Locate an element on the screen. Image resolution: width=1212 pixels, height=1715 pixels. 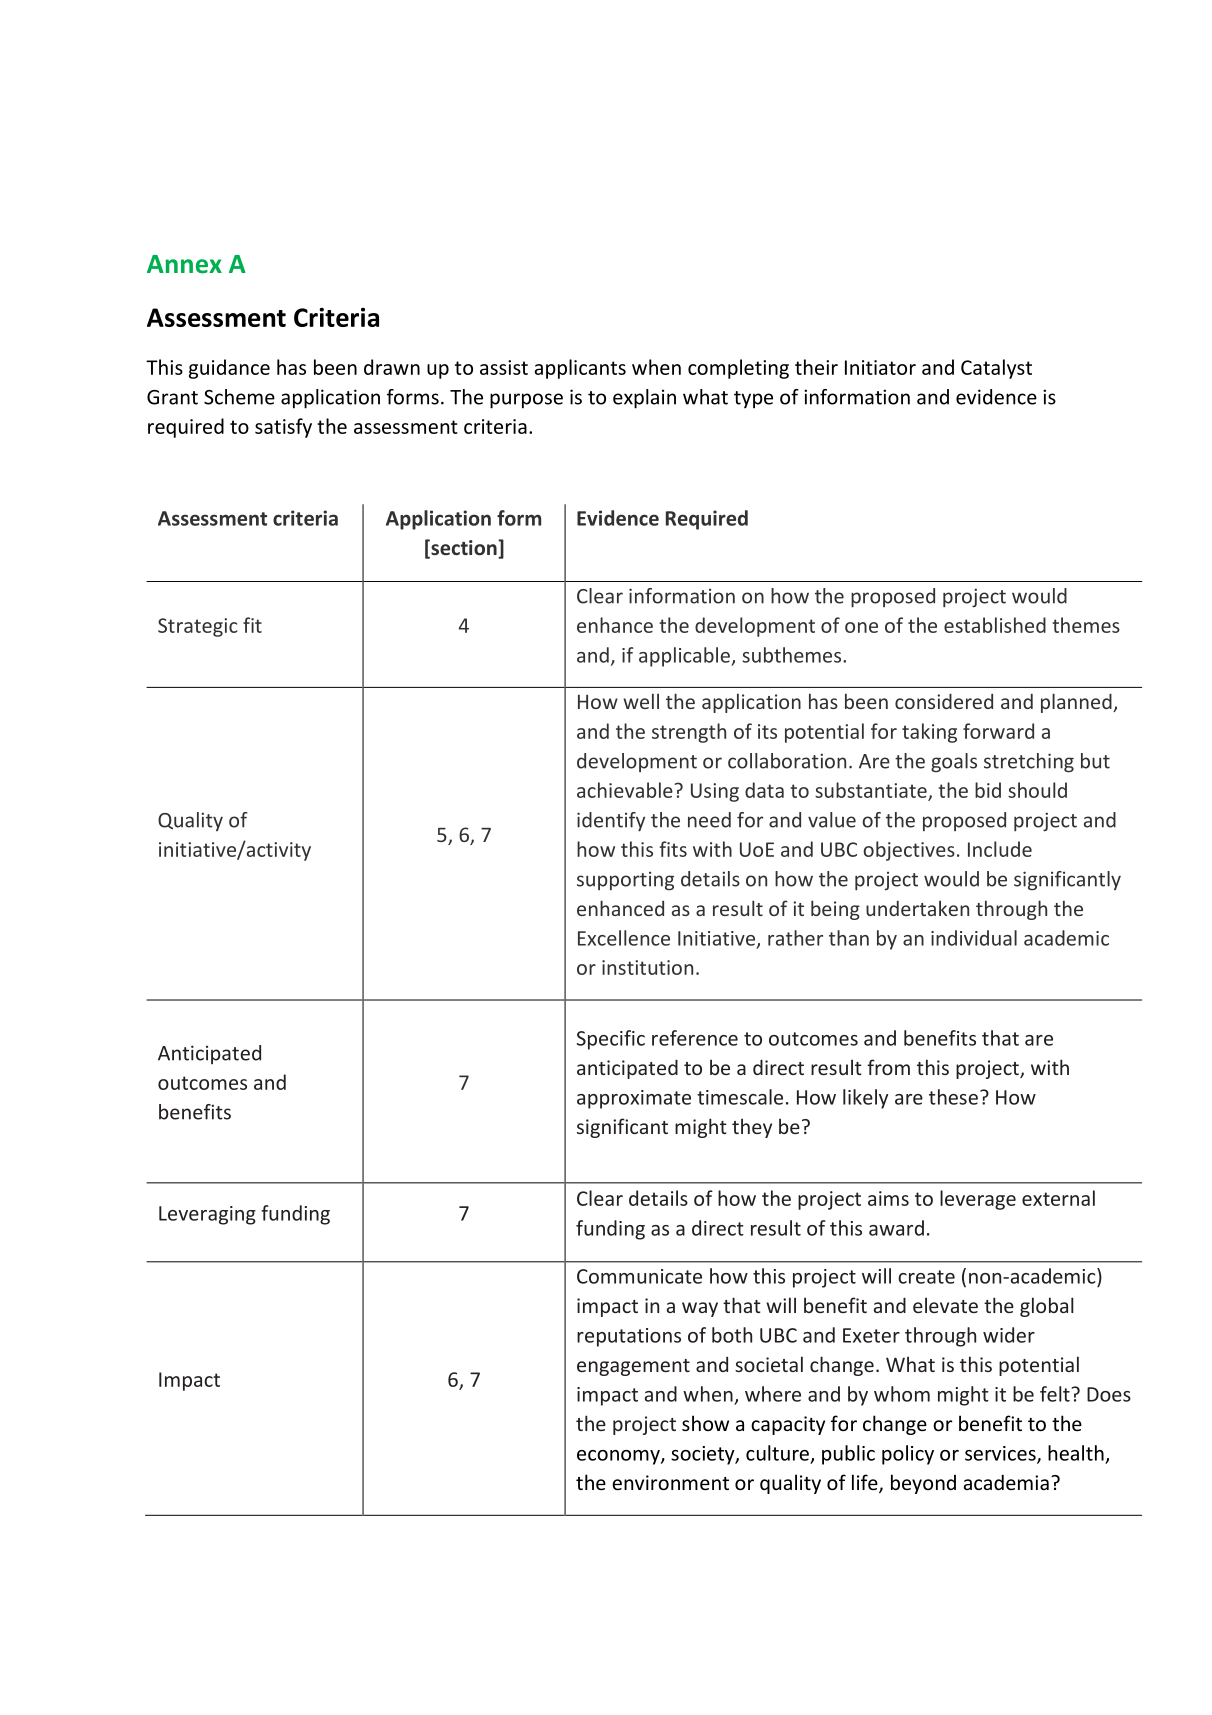
Strategic is located at coordinates (197, 627).
